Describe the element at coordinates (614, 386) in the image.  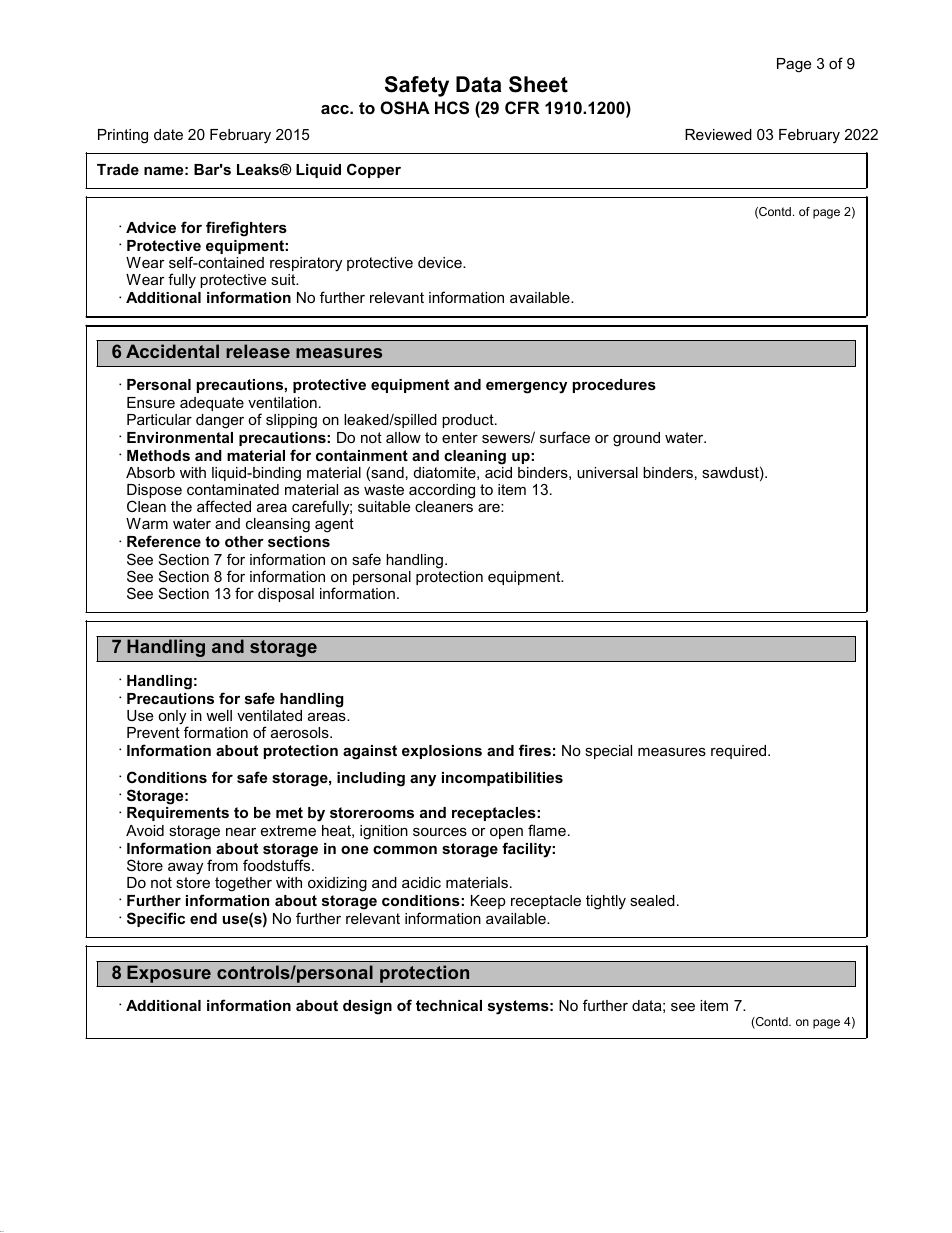
I see `procedures` at that location.
